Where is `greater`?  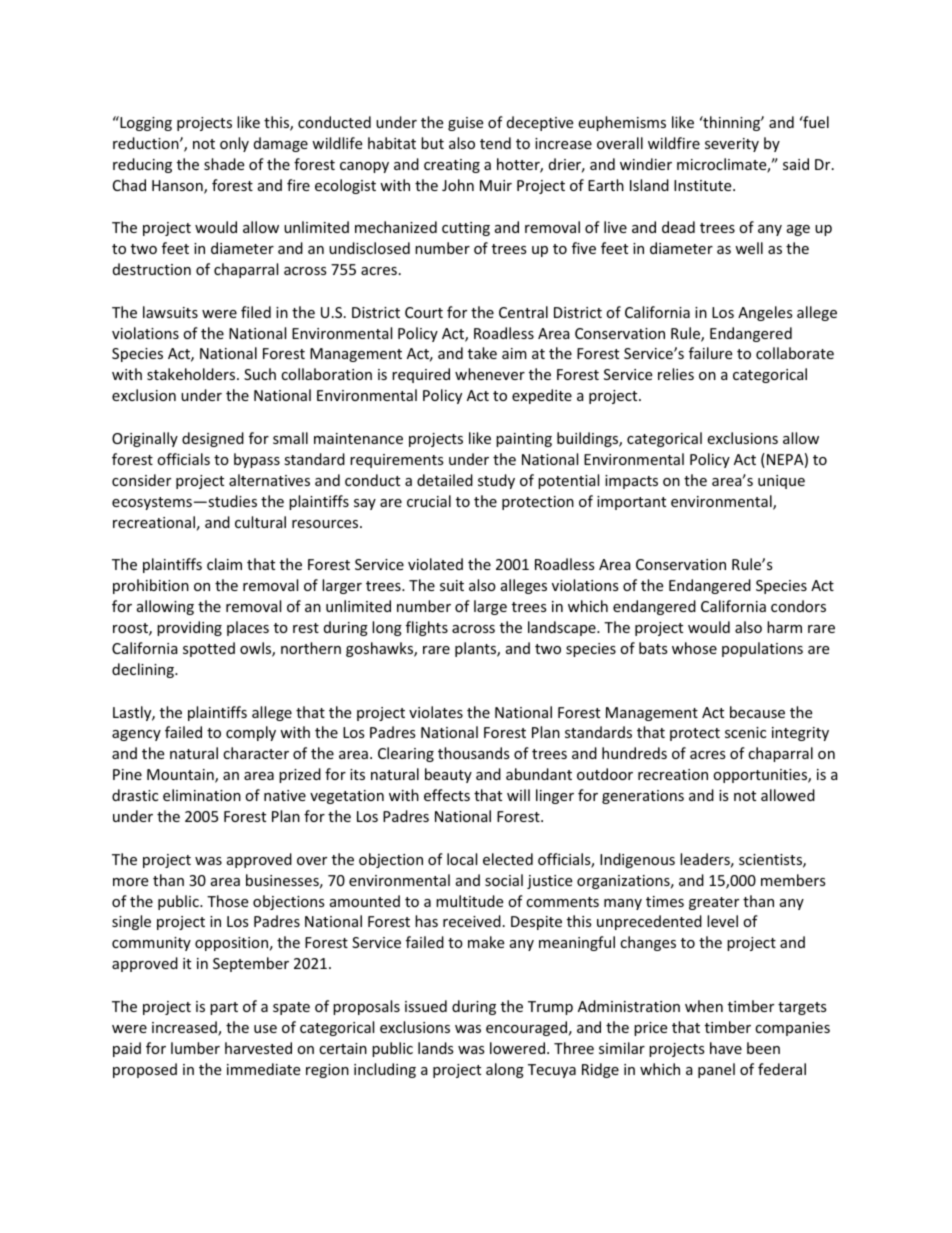 greater is located at coordinates (714, 903).
